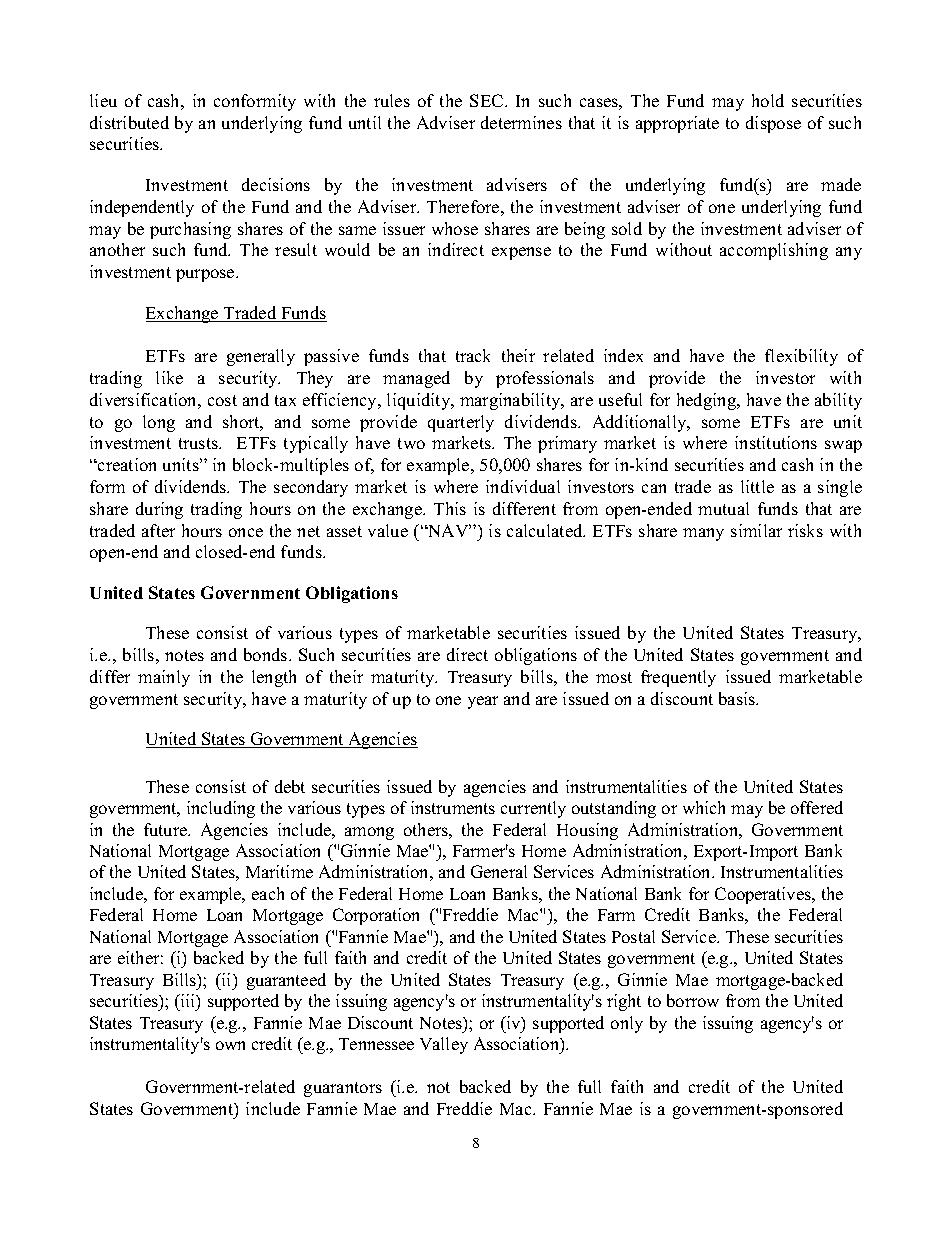 This screenshot has width=952, height=1233. I want to click on distributed, so click(129, 122).
